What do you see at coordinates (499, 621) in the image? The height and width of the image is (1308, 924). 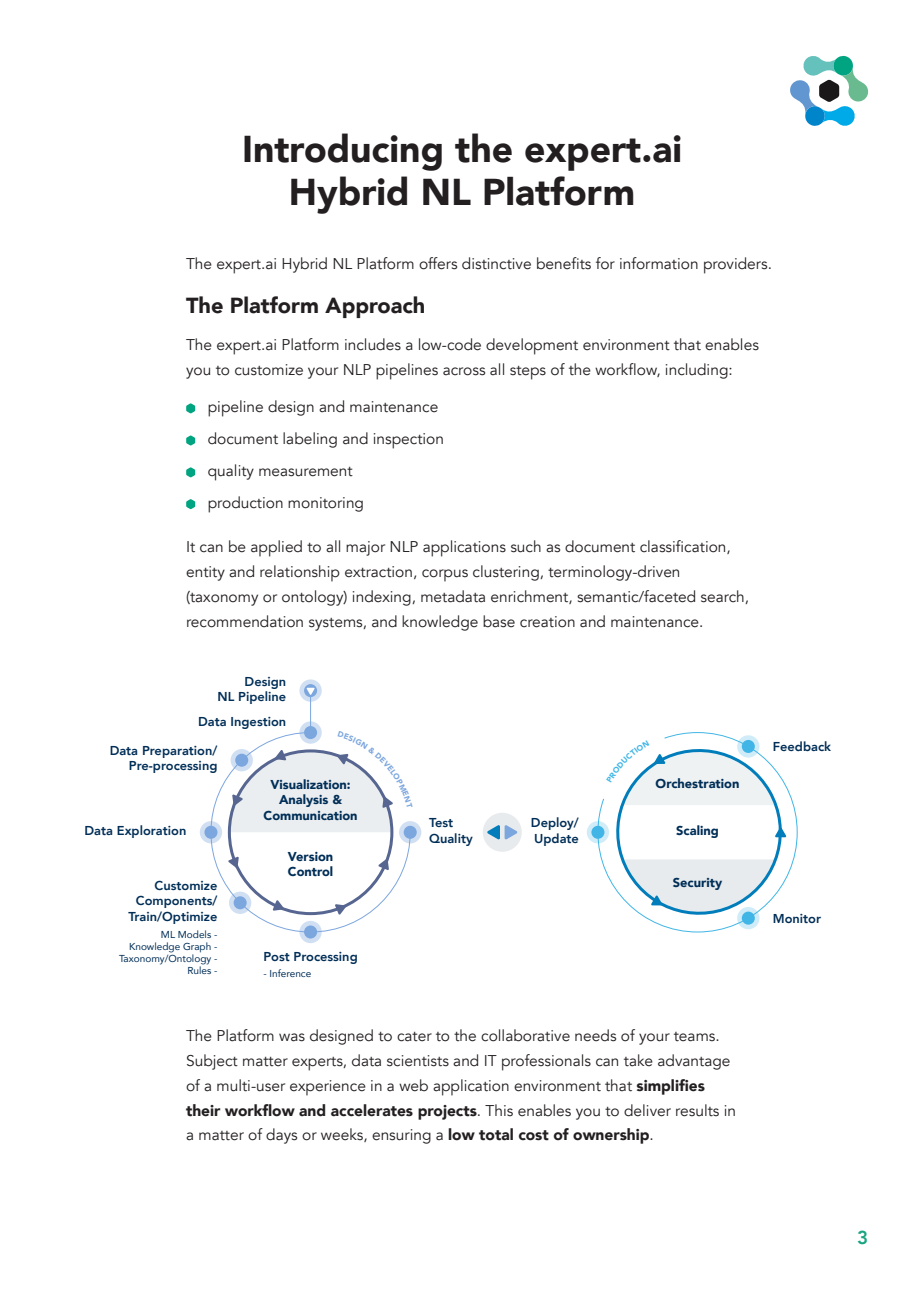 I see `base` at bounding box center [499, 621].
